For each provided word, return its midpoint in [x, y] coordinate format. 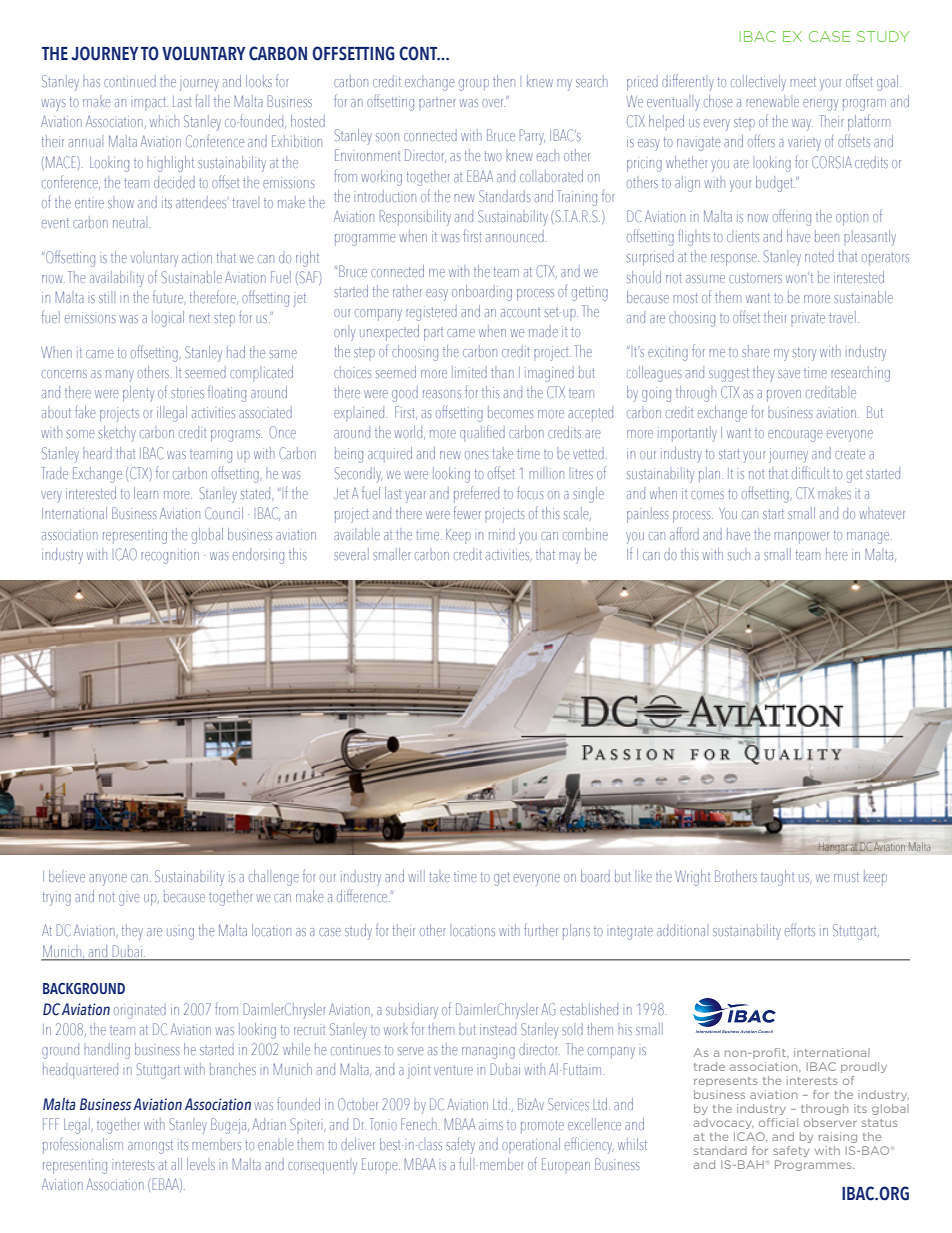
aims [491, 1126]
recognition [170, 556]
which [164, 121]
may [569, 558]
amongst [150, 1147]
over [493, 103]
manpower [801, 538]
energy [820, 105]
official [778, 1122]
